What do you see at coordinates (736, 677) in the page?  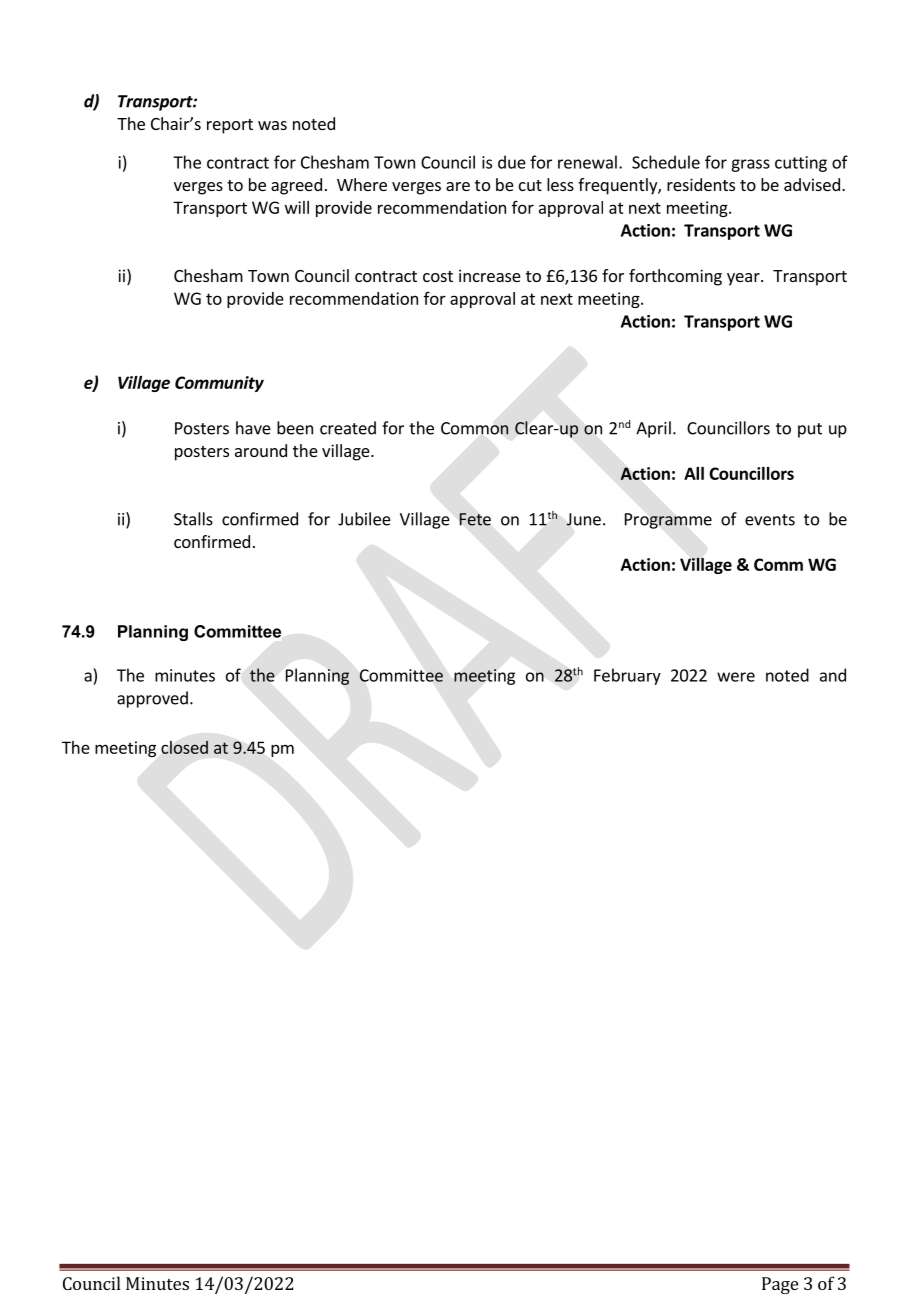 I see `were` at bounding box center [736, 677].
